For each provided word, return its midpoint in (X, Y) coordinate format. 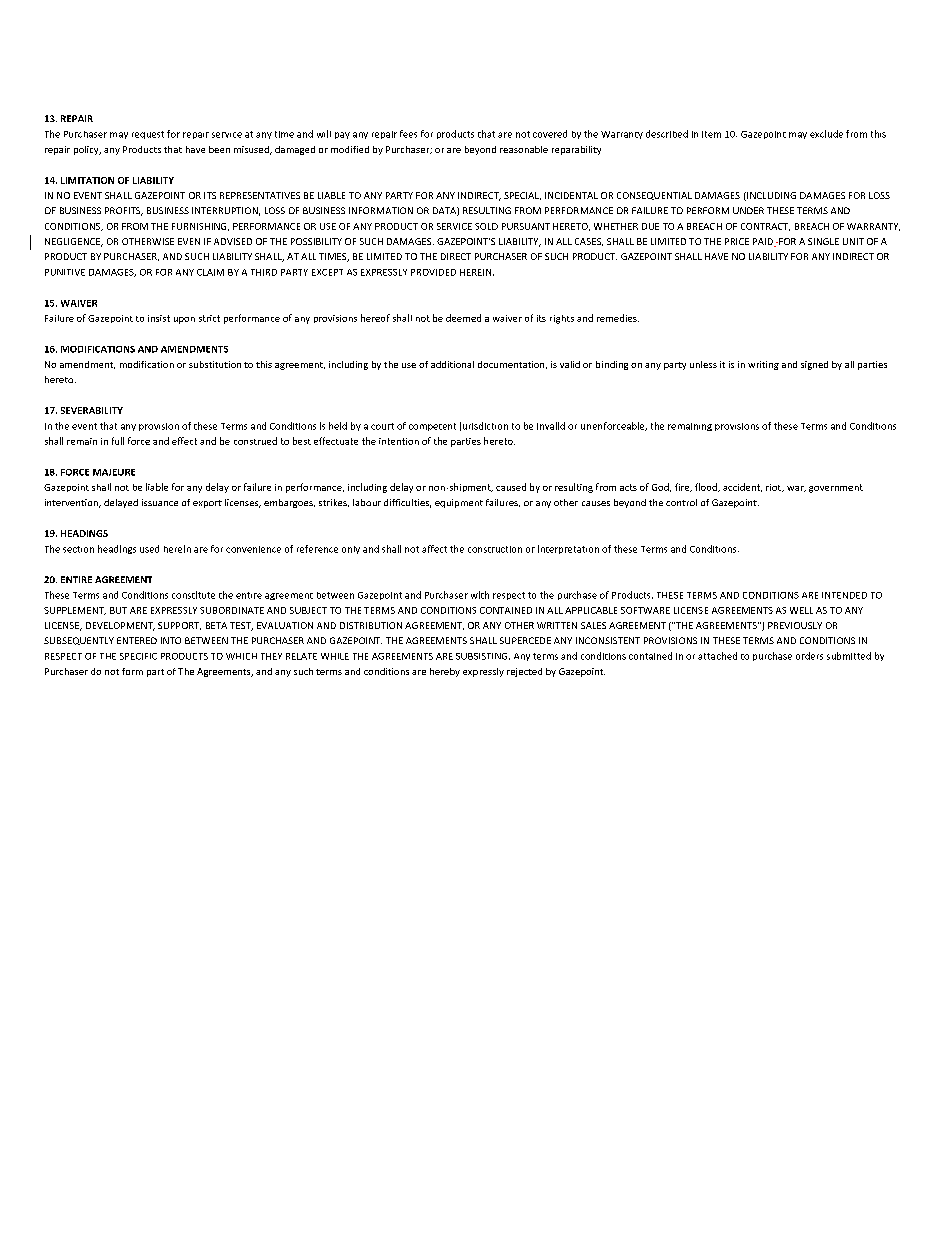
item (711, 134)
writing (763, 365)
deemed (463, 318)
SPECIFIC (138, 656)
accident (742, 487)
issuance (160, 502)
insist (159, 318)
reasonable (524, 149)
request (148, 135)
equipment (459, 503)
